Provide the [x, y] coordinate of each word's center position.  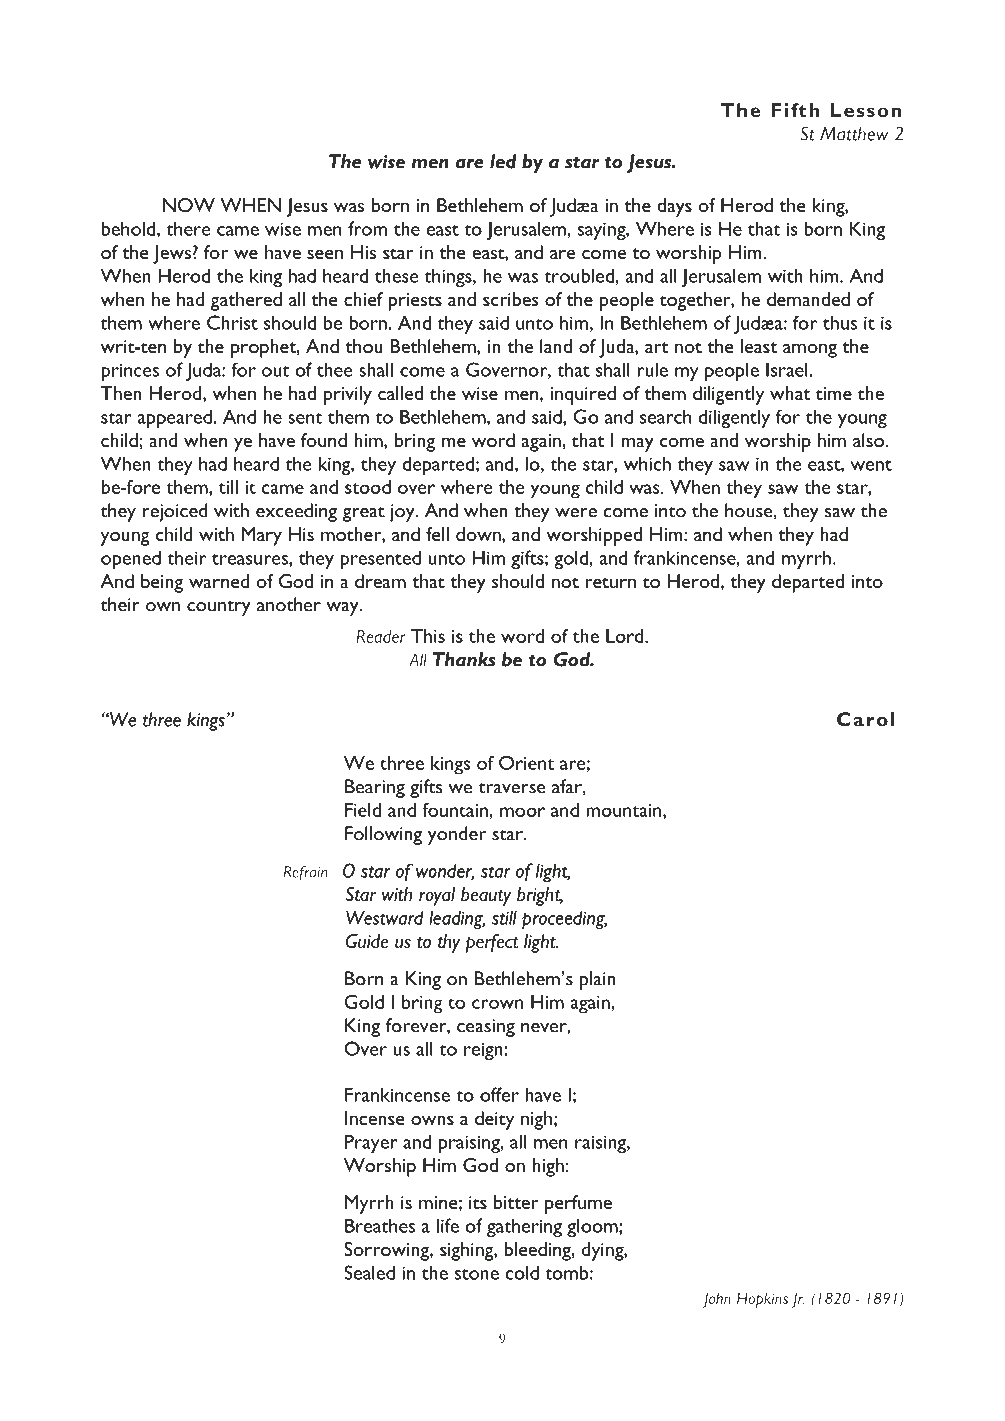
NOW [189, 205]
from [367, 228]
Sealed [369, 1272]
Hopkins [762, 1300]
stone [477, 1274]
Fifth [795, 110]
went [871, 465]
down [479, 534]
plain [598, 980]
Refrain [306, 873]
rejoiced [175, 512]
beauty [486, 896]
